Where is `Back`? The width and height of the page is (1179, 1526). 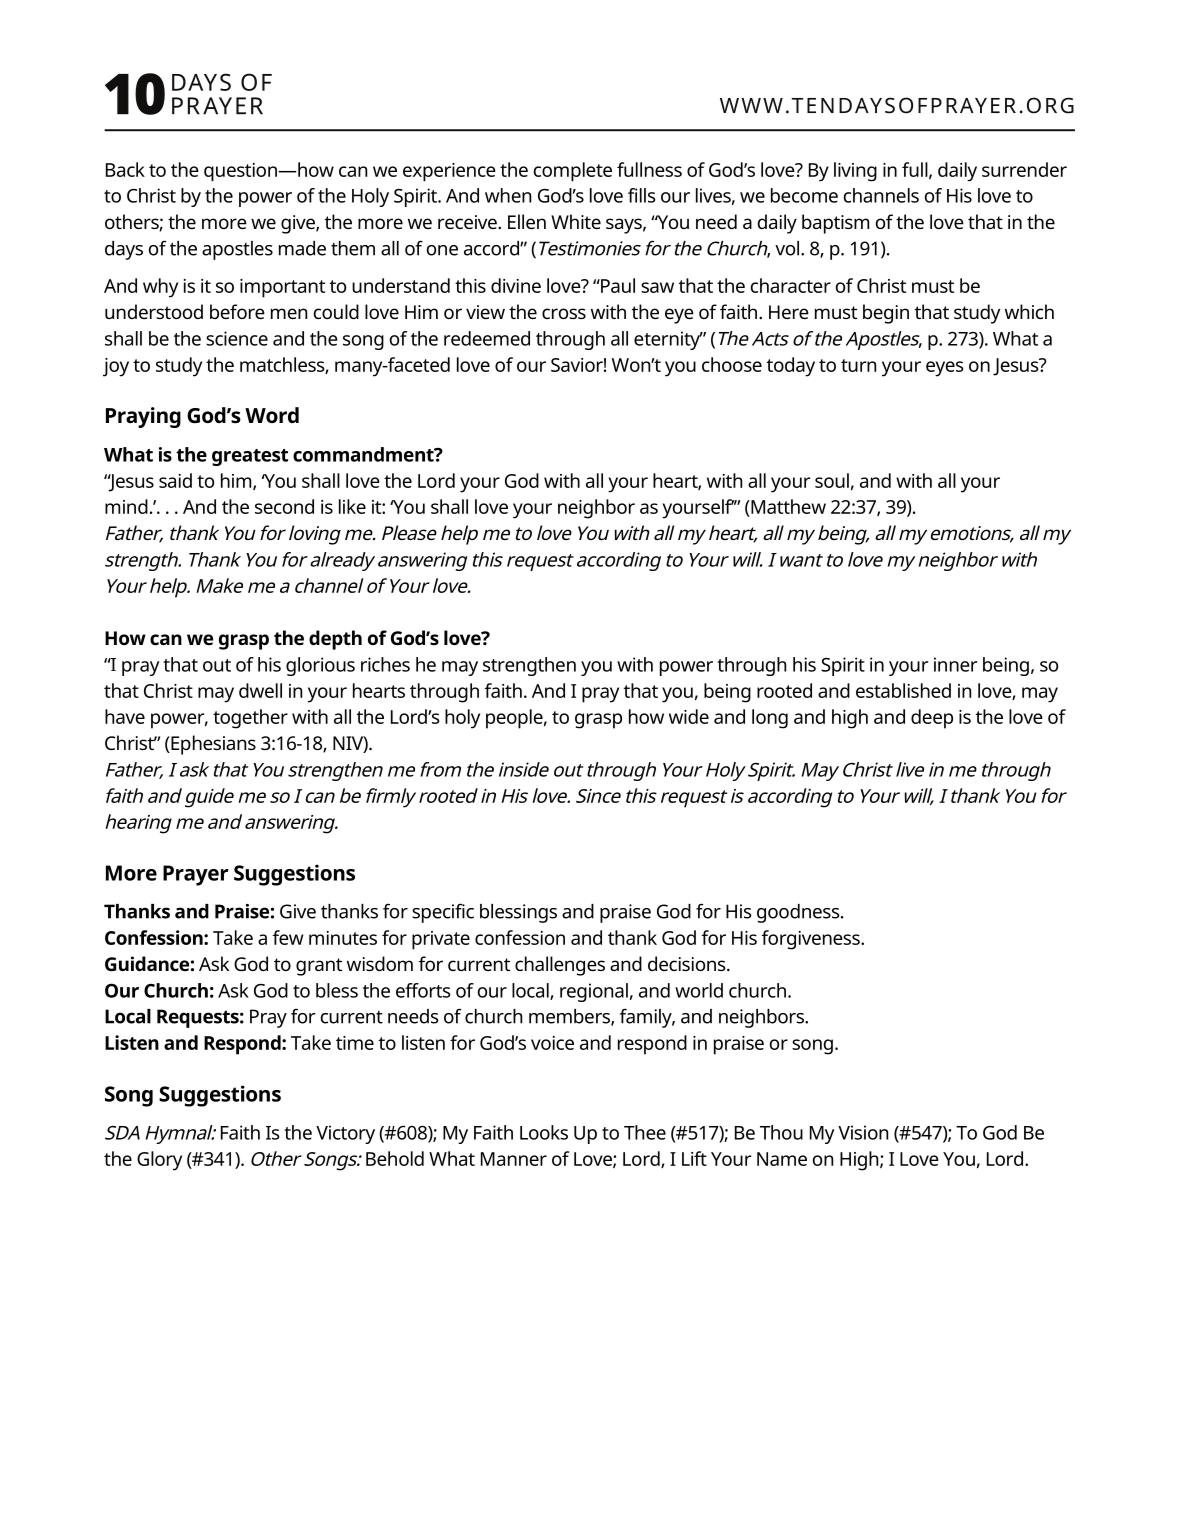
Back is located at coordinates (125, 169).
